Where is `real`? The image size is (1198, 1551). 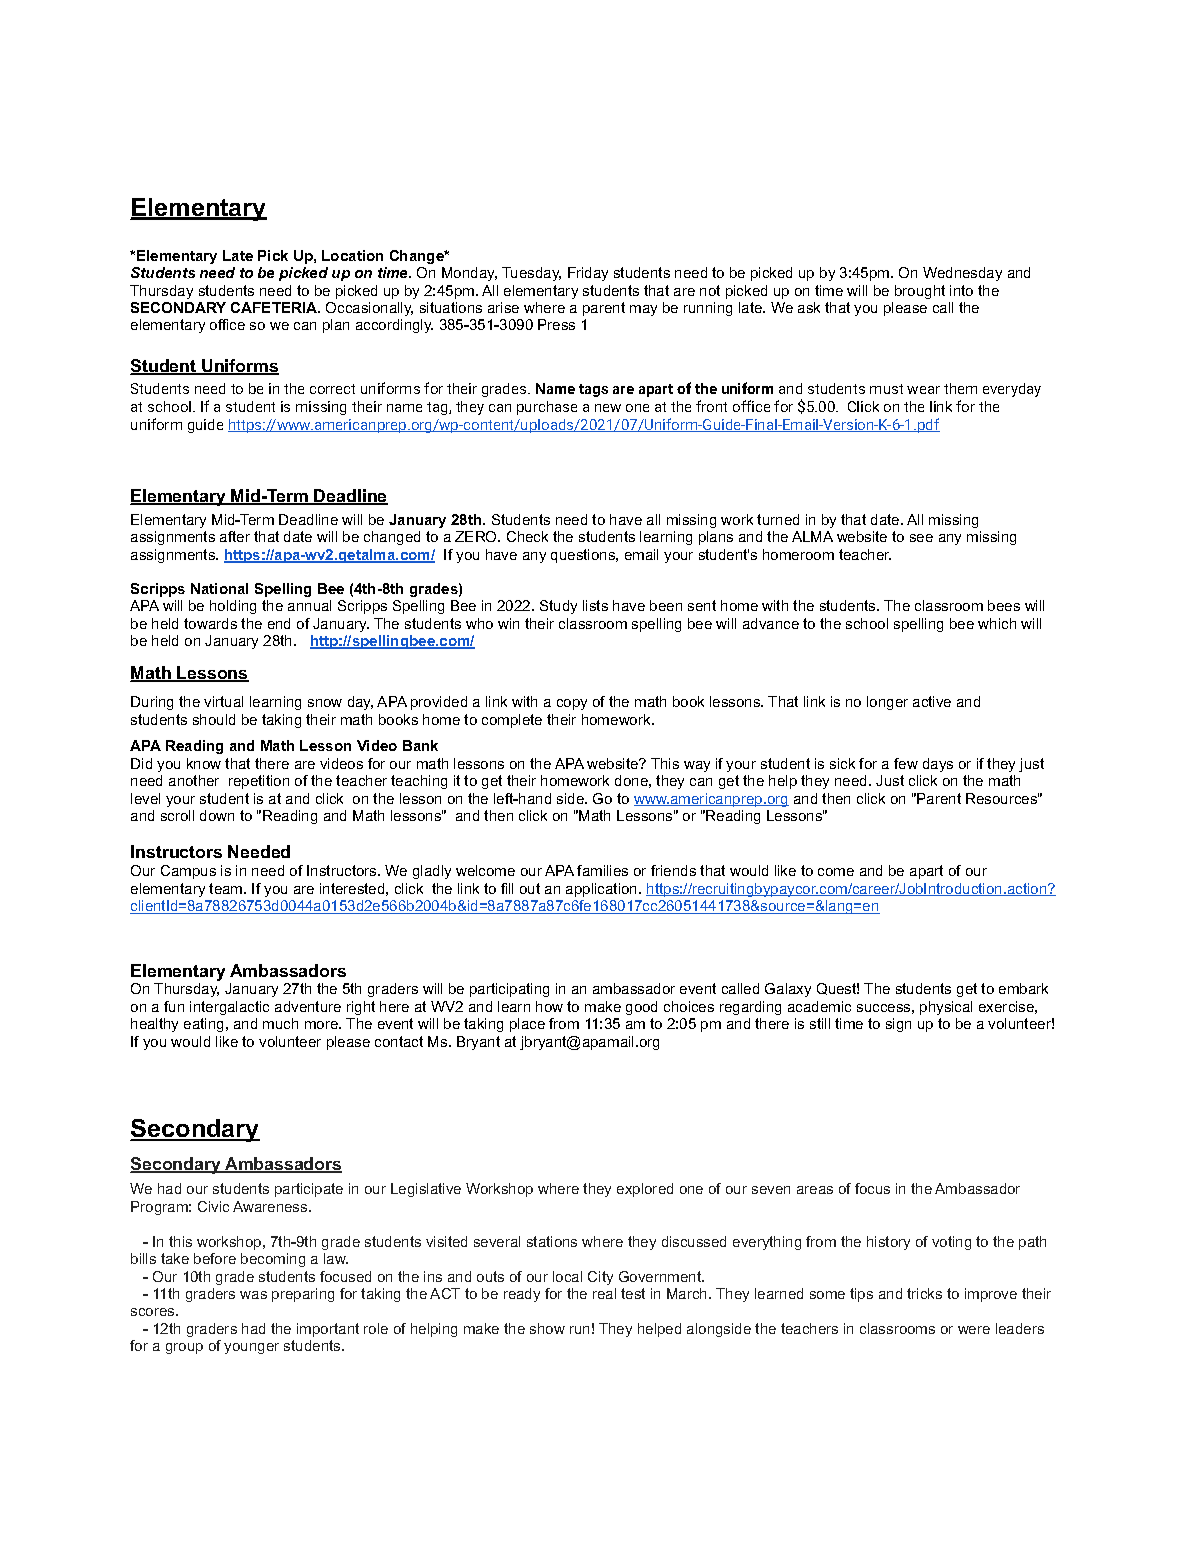
real is located at coordinates (604, 1293).
